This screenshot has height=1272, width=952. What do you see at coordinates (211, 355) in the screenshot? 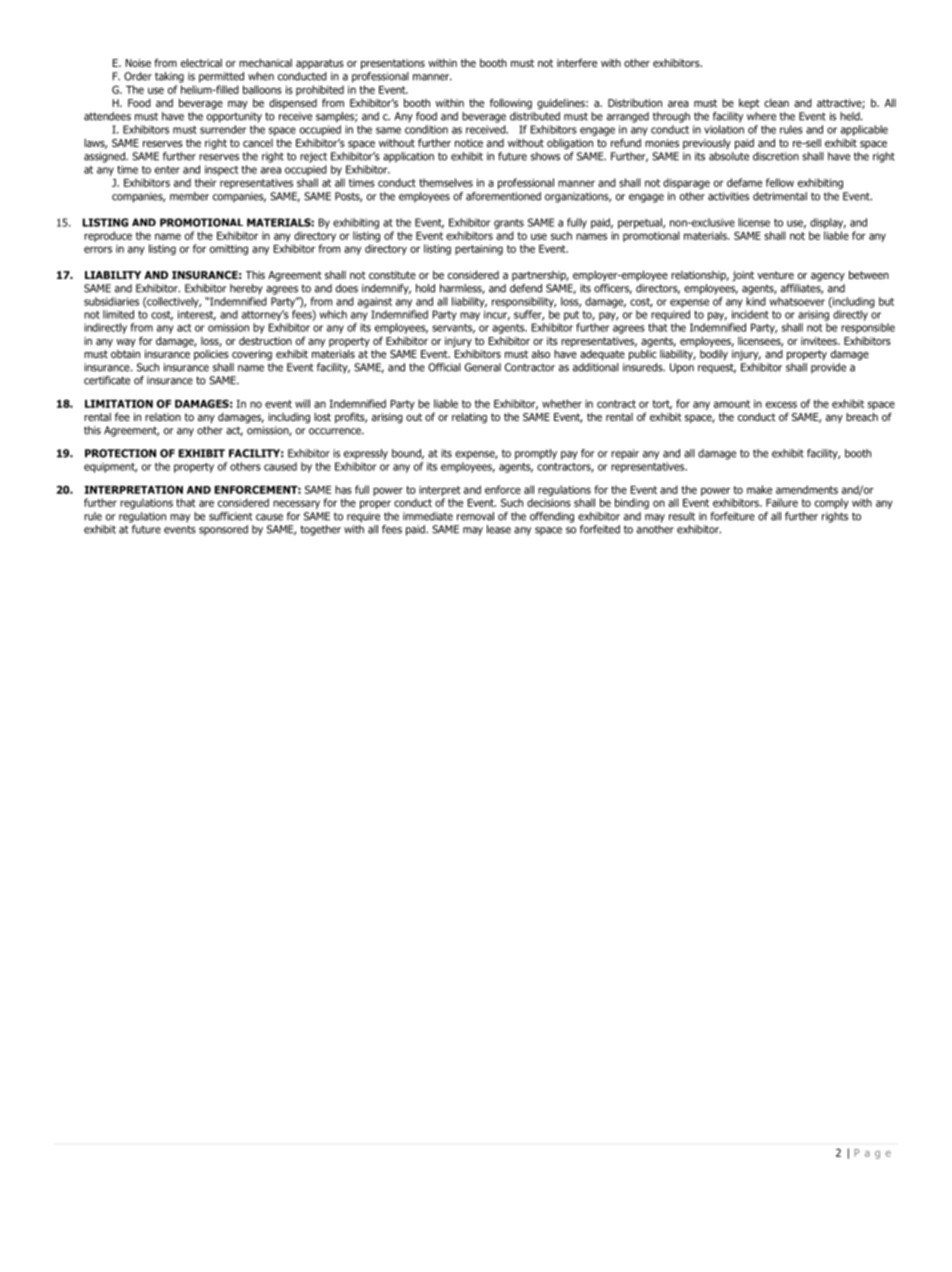
I see `policies` at bounding box center [211, 355].
